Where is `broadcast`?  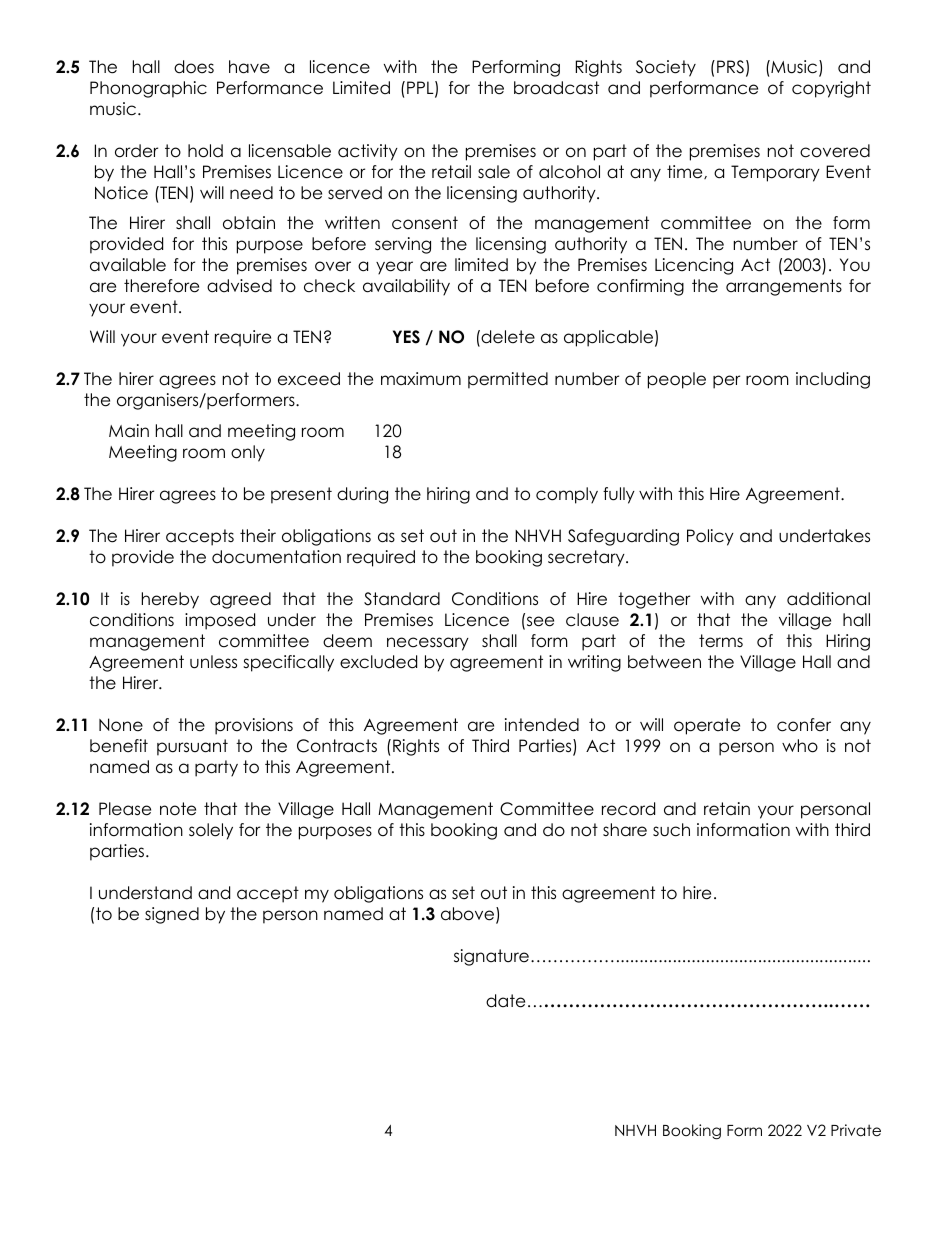
broadcast is located at coordinates (556, 88).
